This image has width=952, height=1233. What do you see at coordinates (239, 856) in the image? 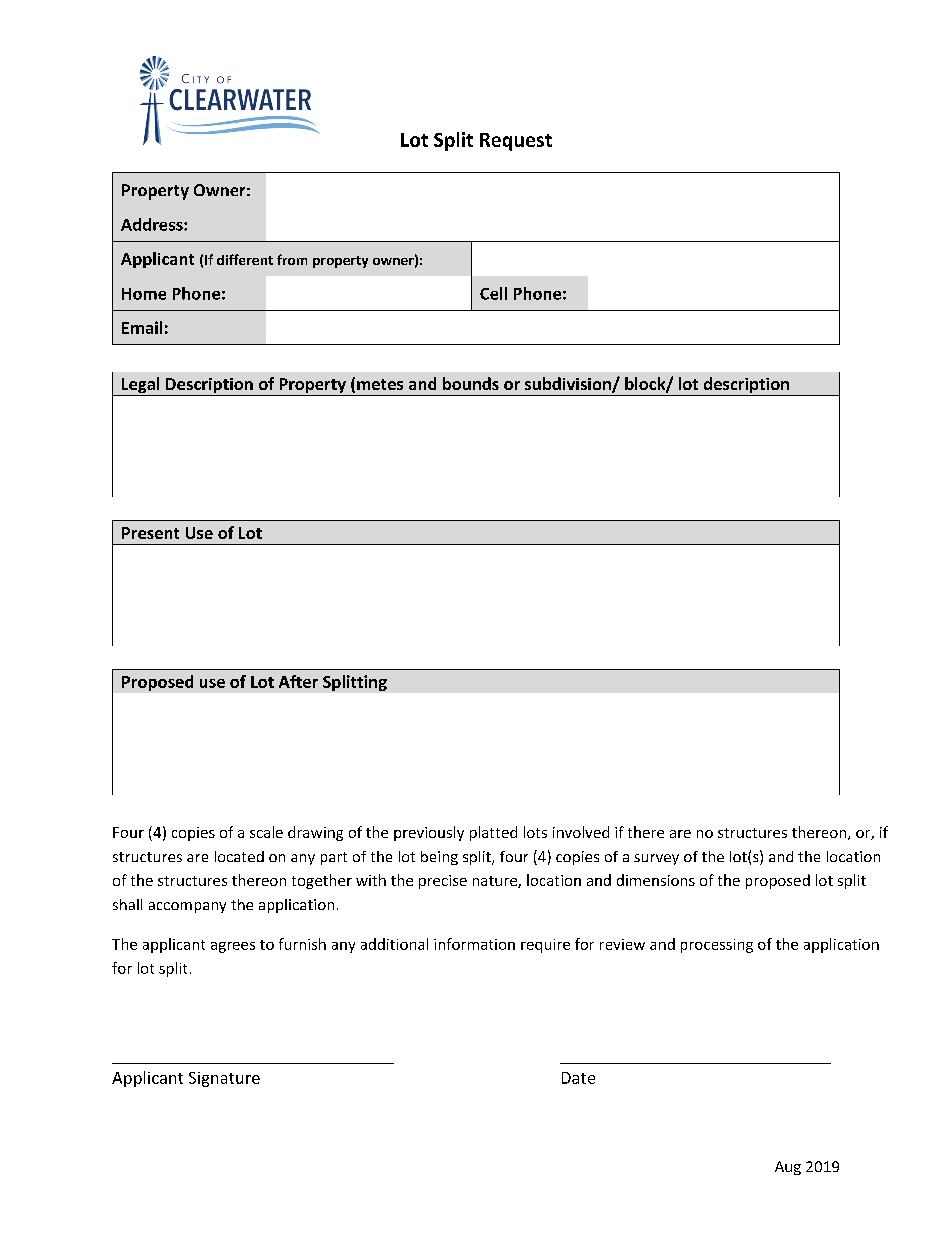
I see `located` at bounding box center [239, 856].
